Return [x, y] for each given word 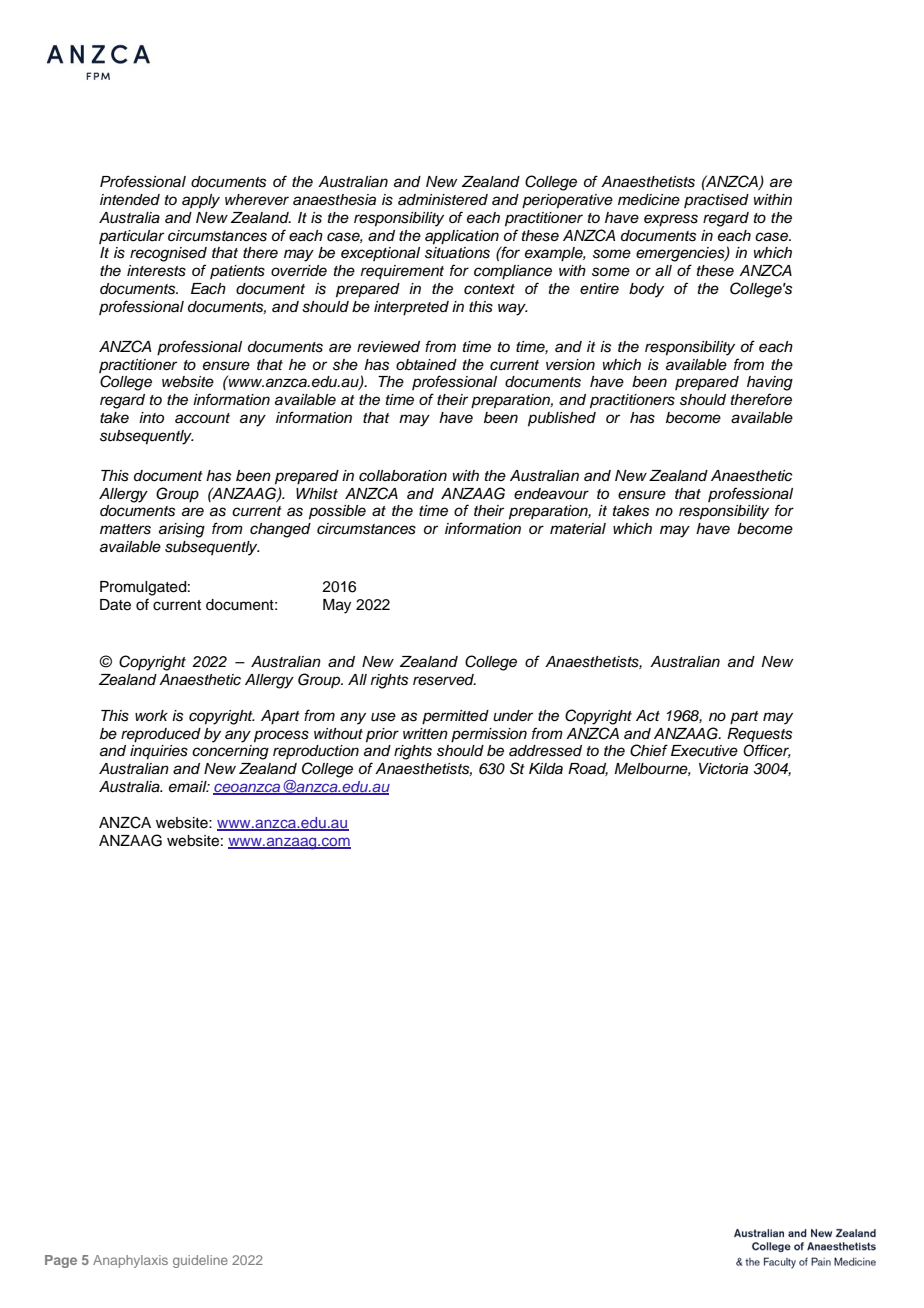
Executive [704, 751]
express [671, 220]
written [425, 733]
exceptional [380, 254]
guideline [200, 1261]
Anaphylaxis [130, 1261]
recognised [168, 254]
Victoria [723, 769]
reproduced [161, 735]
